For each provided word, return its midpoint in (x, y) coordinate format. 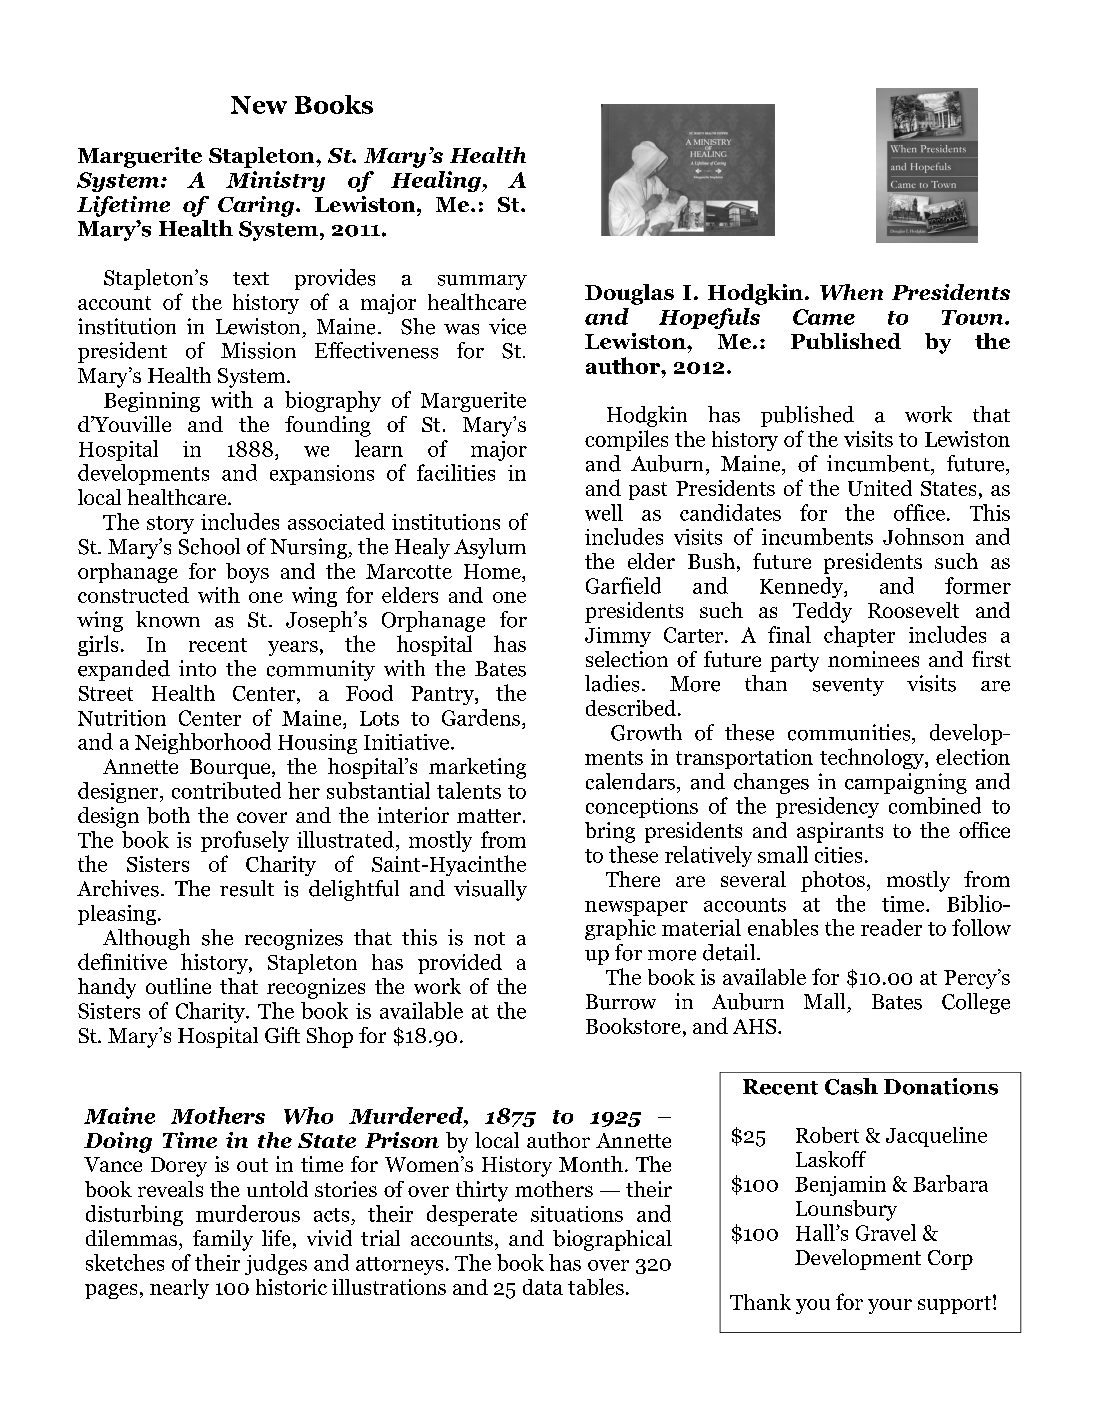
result (247, 888)
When (851, 292)
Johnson (923, 536)
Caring (257, 206)
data (543, 1287)
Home (493, 571)
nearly (179, 1289)
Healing (437, 181)
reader (891, 927)
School (209, 546)
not (489, 939)
